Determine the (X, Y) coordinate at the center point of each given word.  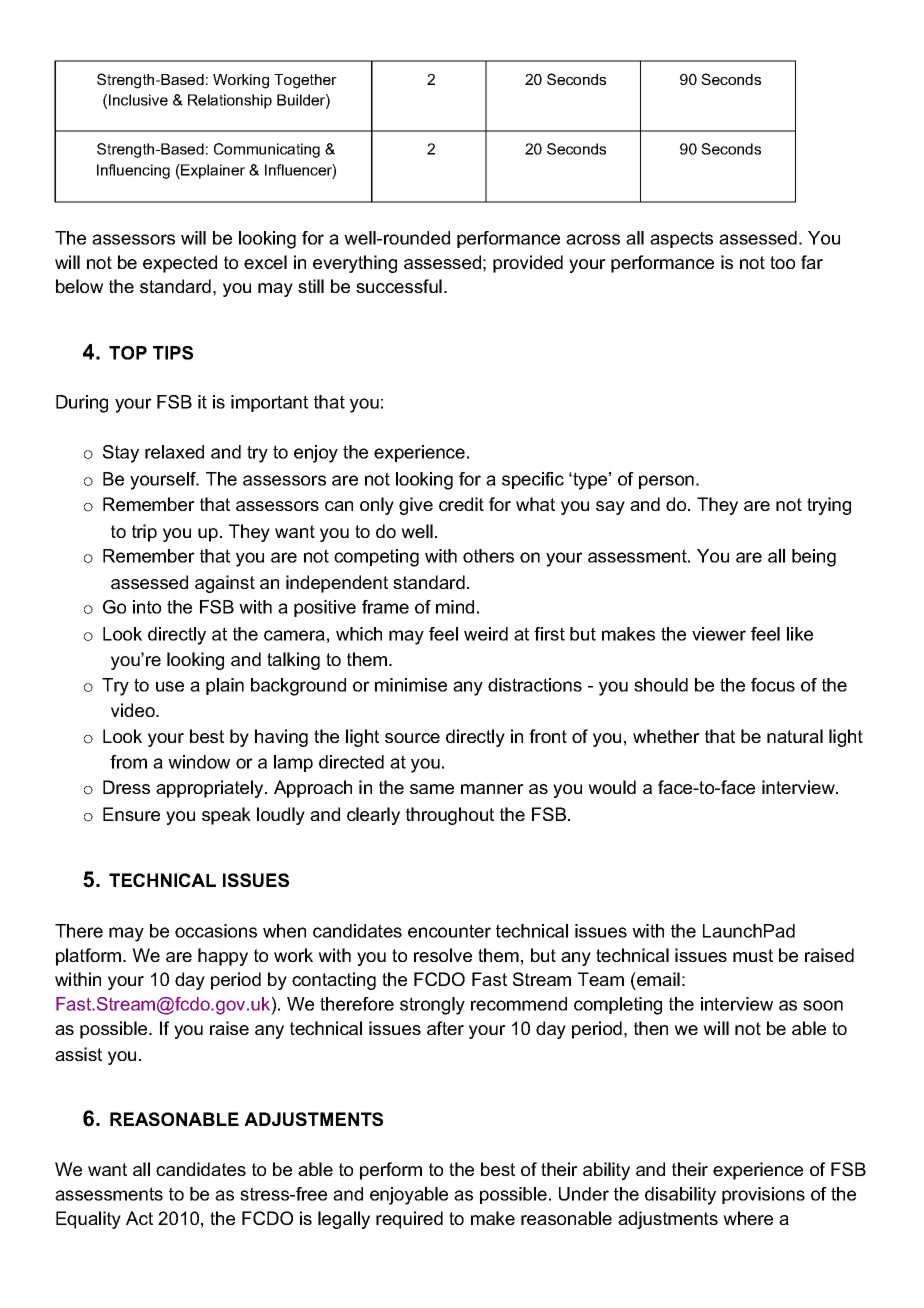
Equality (88, 1220)
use (170, 686)
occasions (216, 931)
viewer (719, 634)
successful (399, 286)
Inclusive (138, 100)
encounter (449, 931)
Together (305, 81)
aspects (681, 239)
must (753, 955)
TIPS (173, 353)
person (666, 482)
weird (486, 634)
